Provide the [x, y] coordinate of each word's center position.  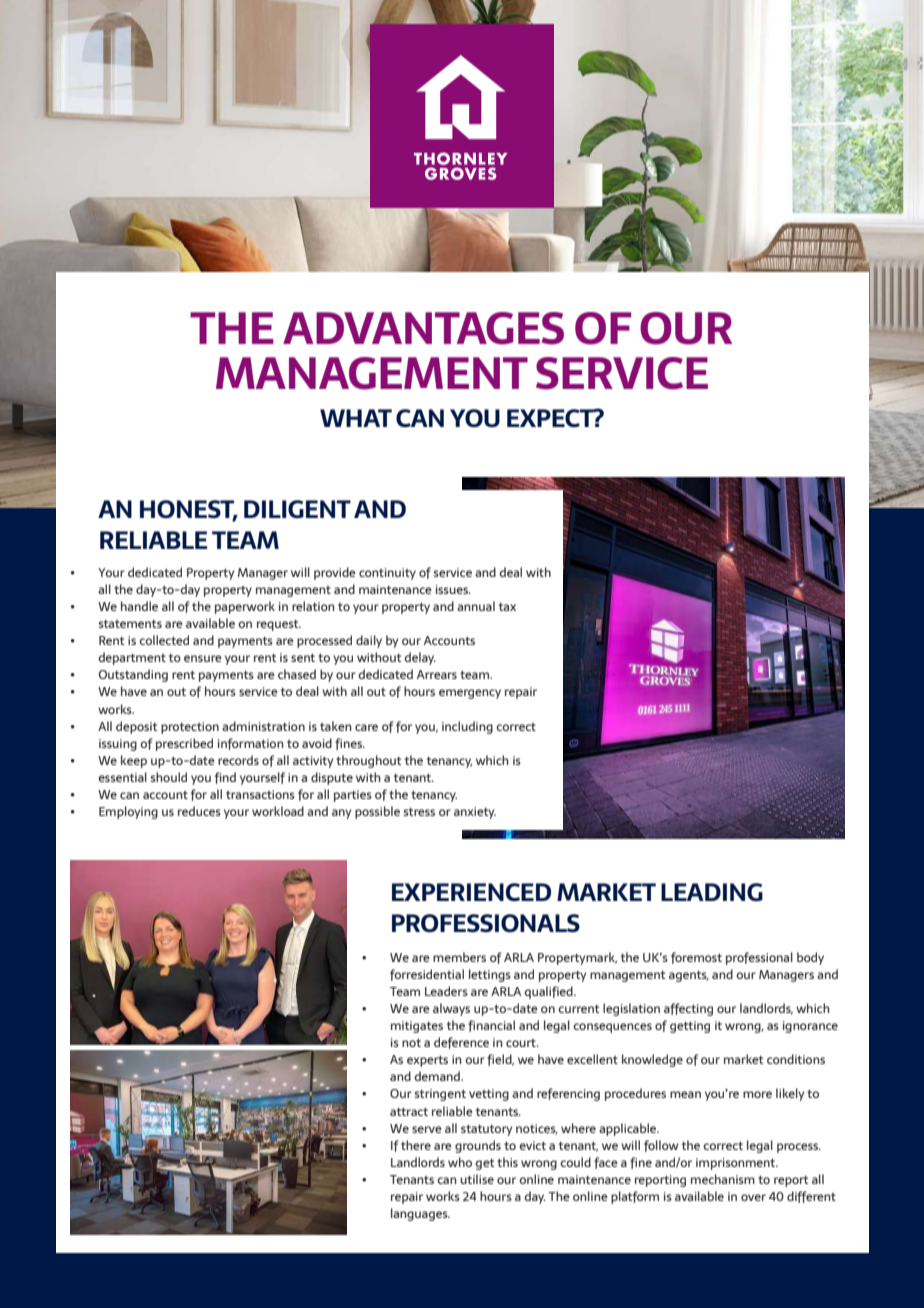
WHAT [356, 418]
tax [507, 606]
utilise [477, 1179]
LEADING [712, 892]
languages [420, 1214]
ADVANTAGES [423, 328]
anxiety [475, 813]
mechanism [723, 1179]
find [225, 778]
